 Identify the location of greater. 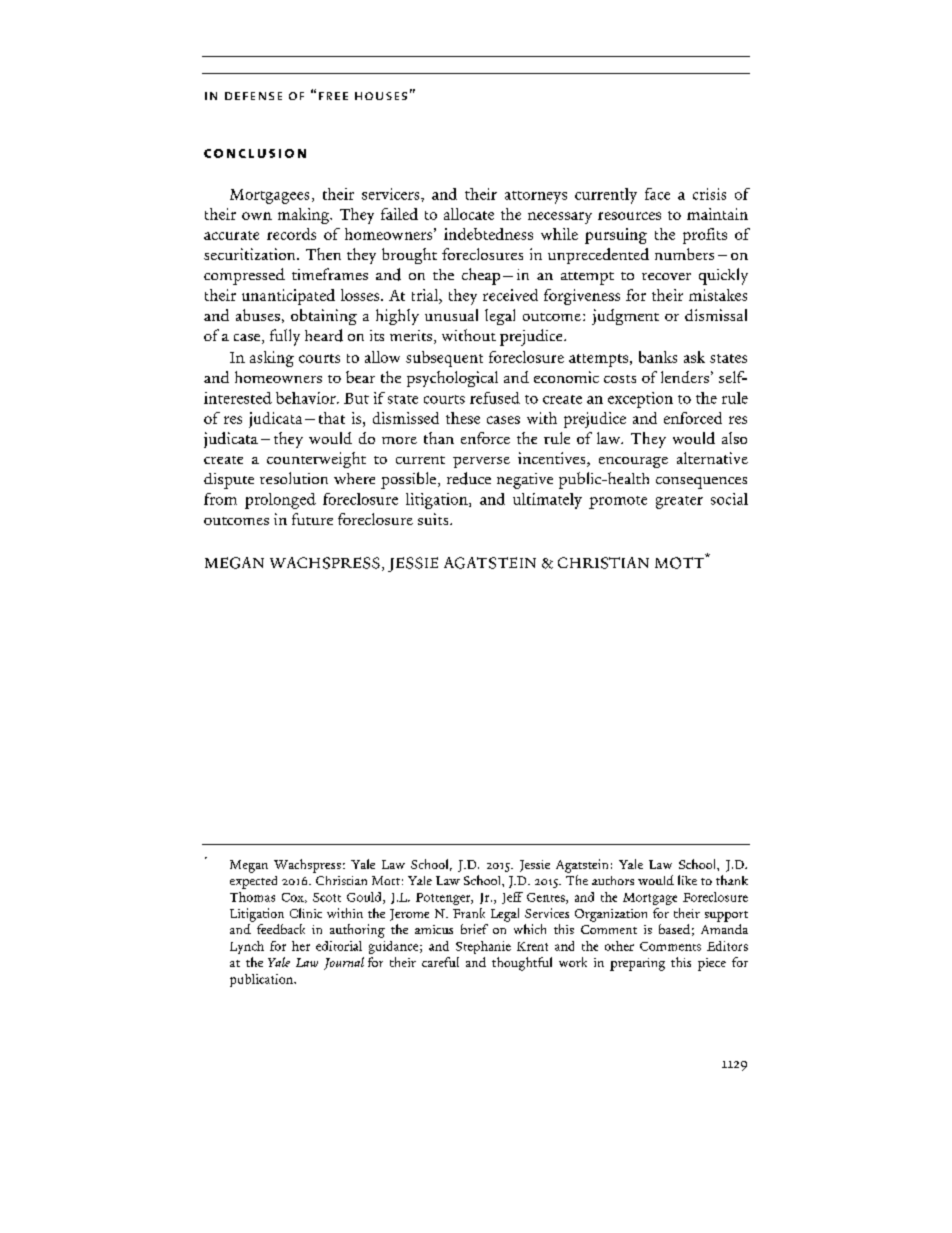
(679, 502).
